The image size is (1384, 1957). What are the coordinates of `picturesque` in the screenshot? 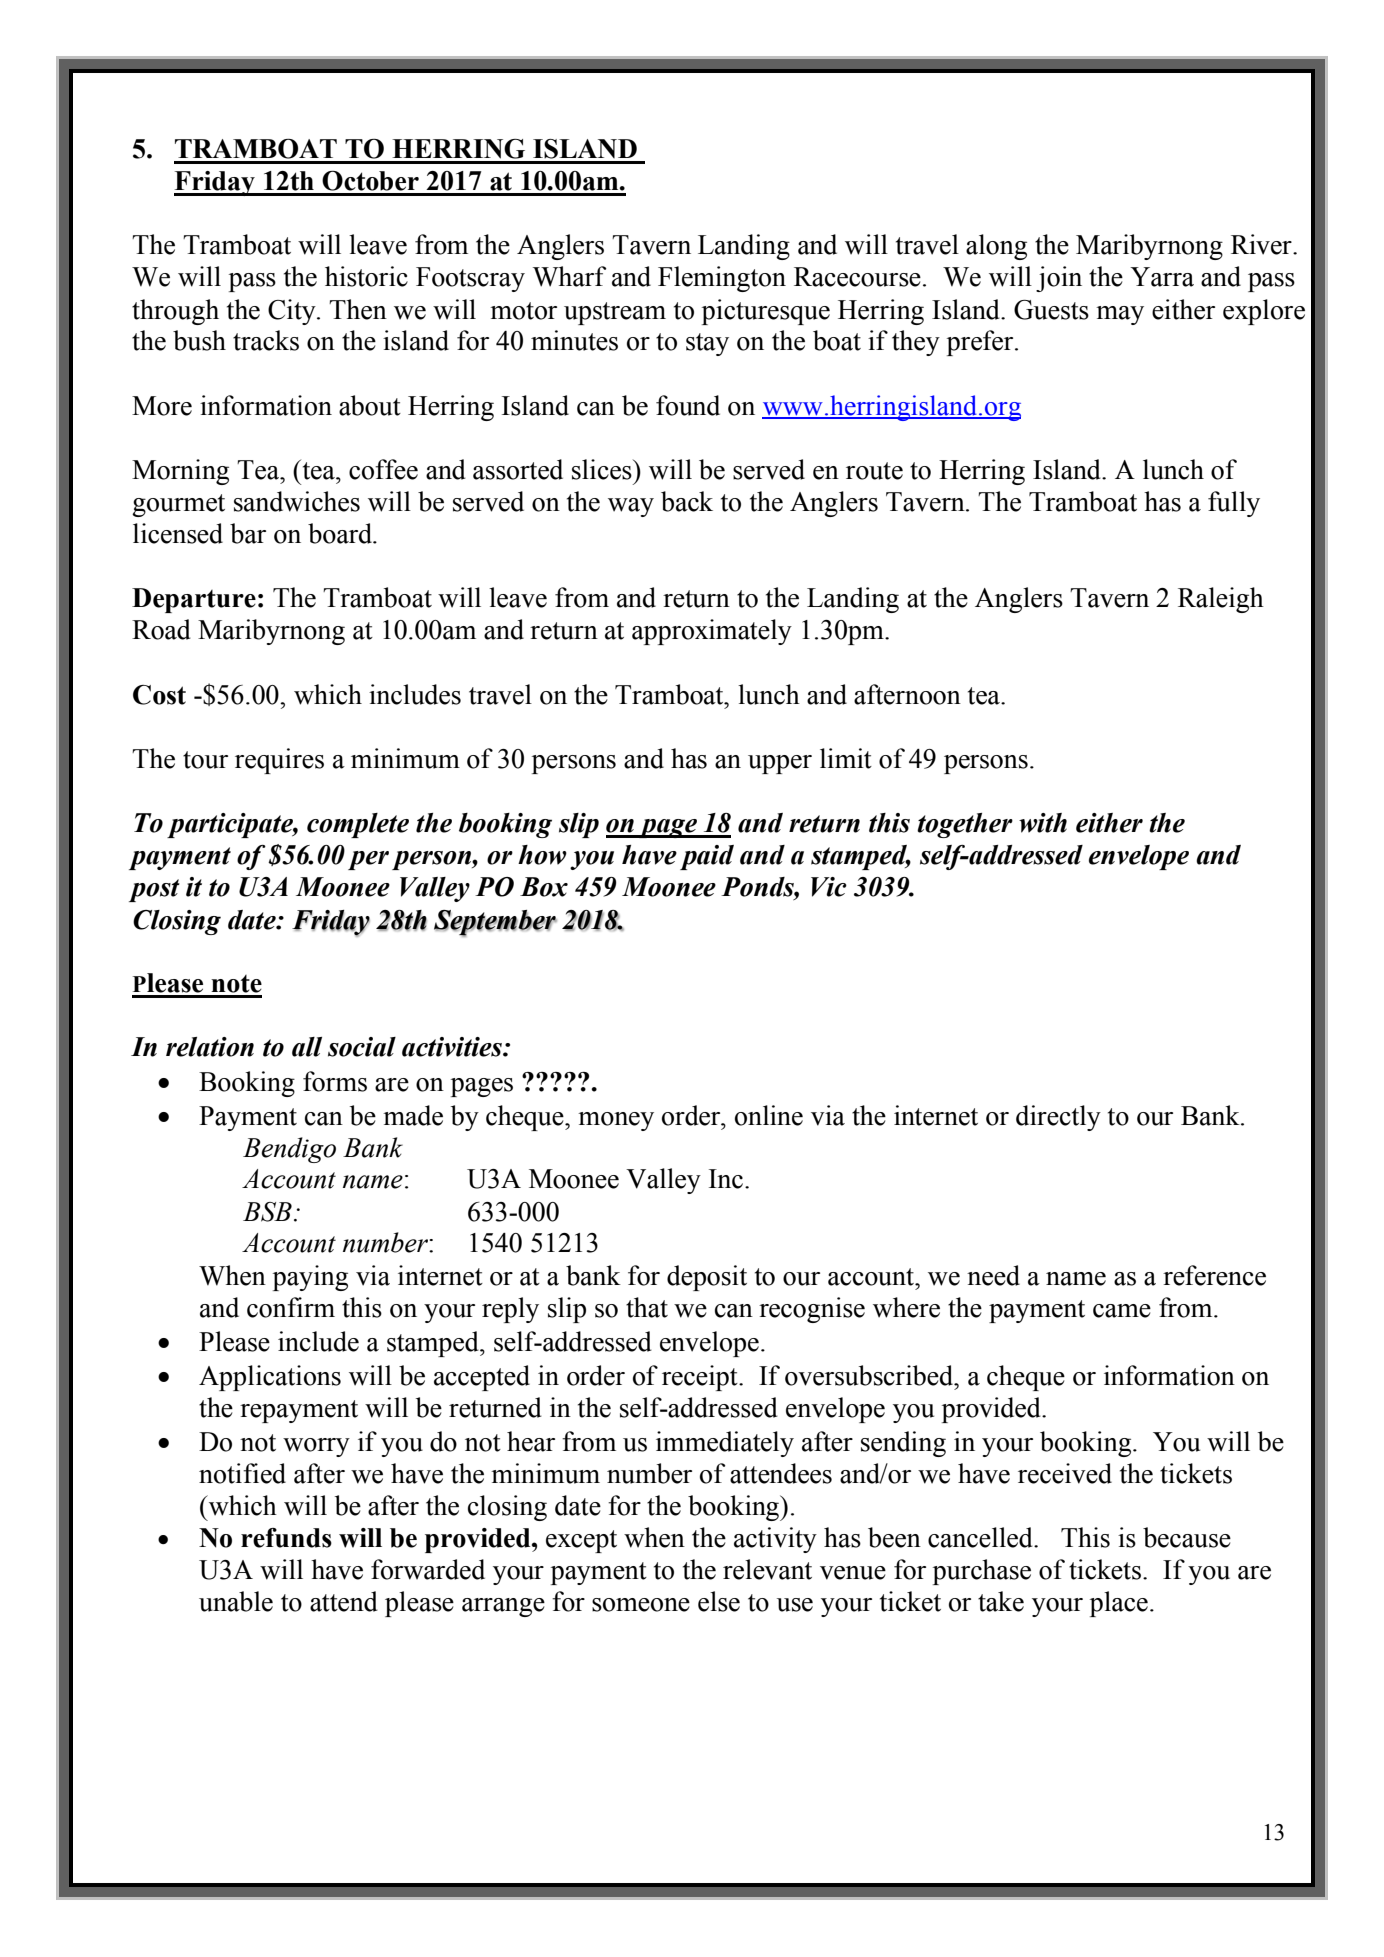 It's located at (766, 312).
